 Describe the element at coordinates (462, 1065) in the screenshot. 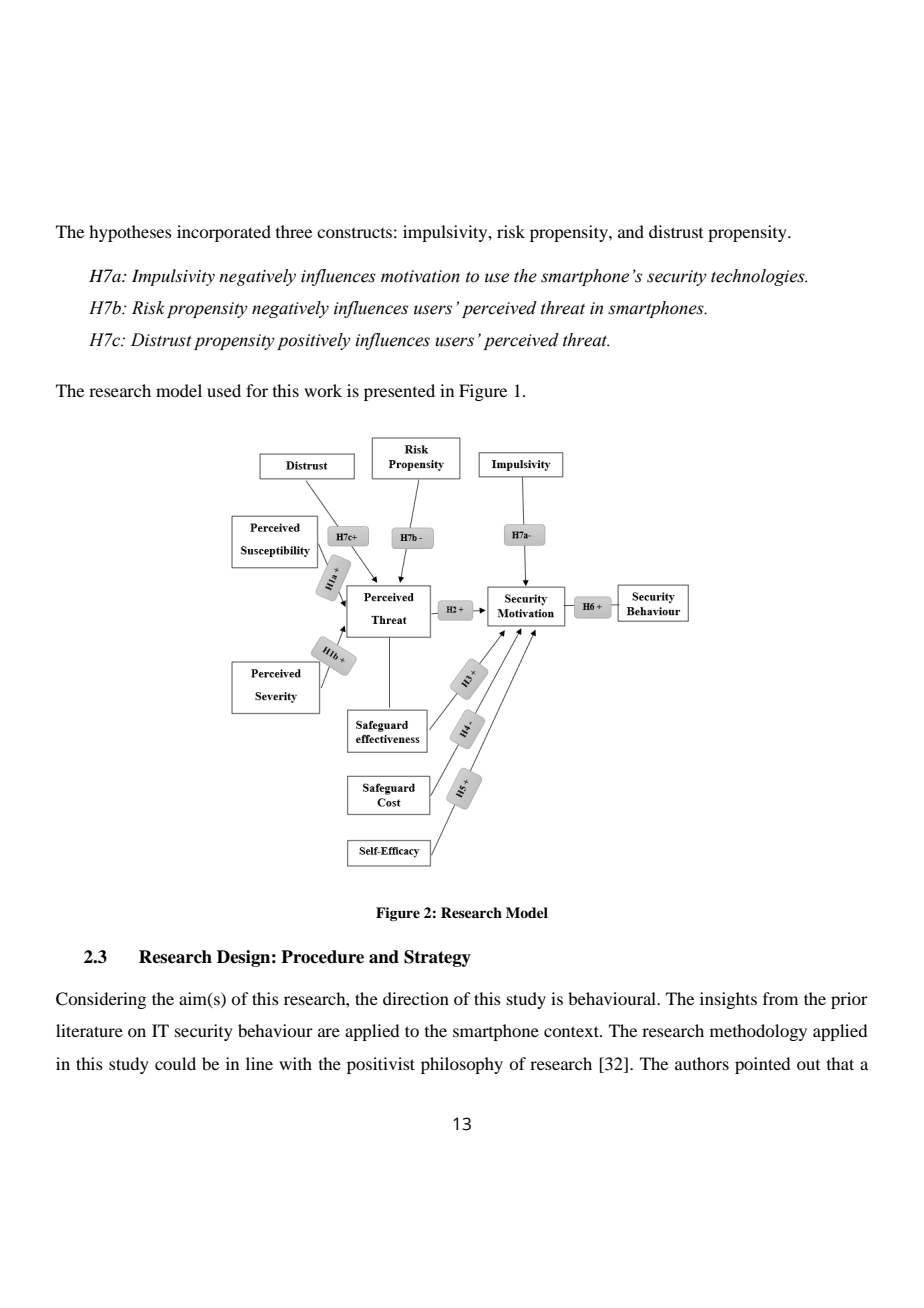

I see `philosophy` at that location.
